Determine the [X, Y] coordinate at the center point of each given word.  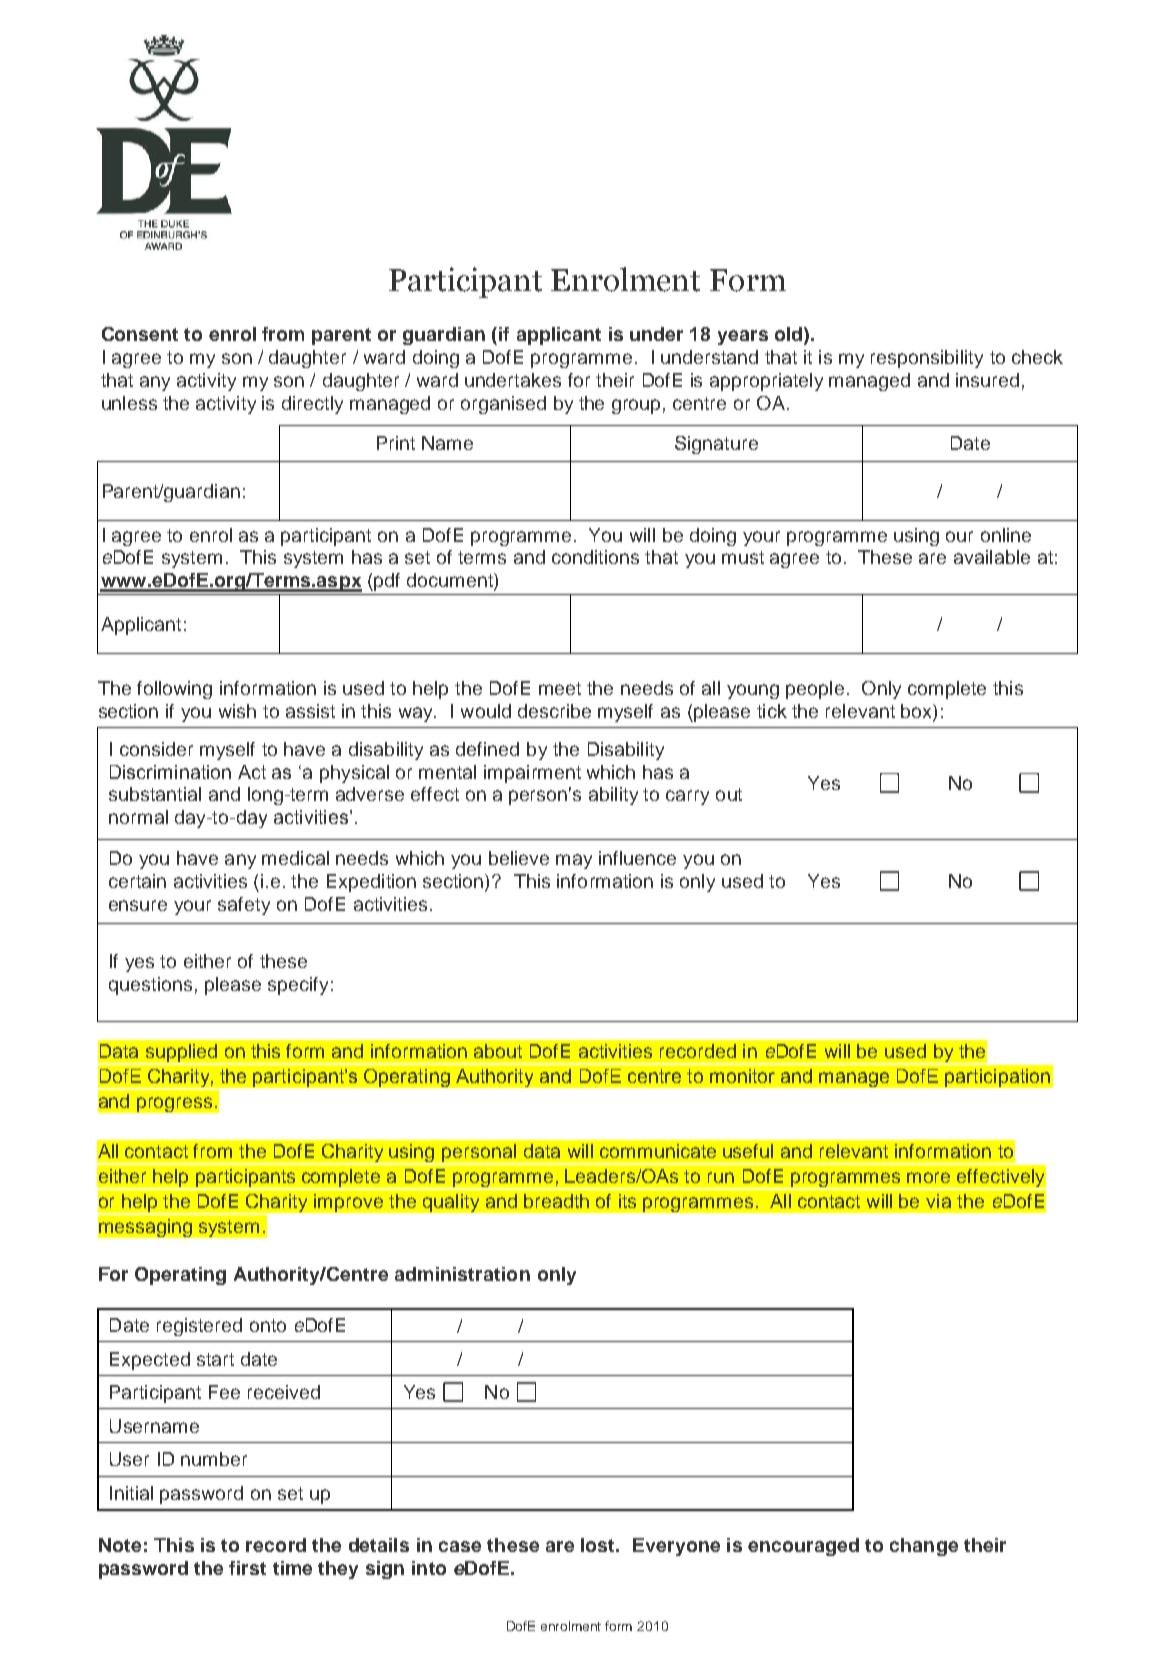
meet [560, 688]
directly [312, 405]
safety [244, 906]
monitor [742, 1076]
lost [599, 1545]
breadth [556, 1201]
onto [268, 1325]
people [815, 690]
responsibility [927, 359]
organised [503, 405]
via [938, 1201]
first [247, 1568]
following [174, 690]
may [574, 861]
